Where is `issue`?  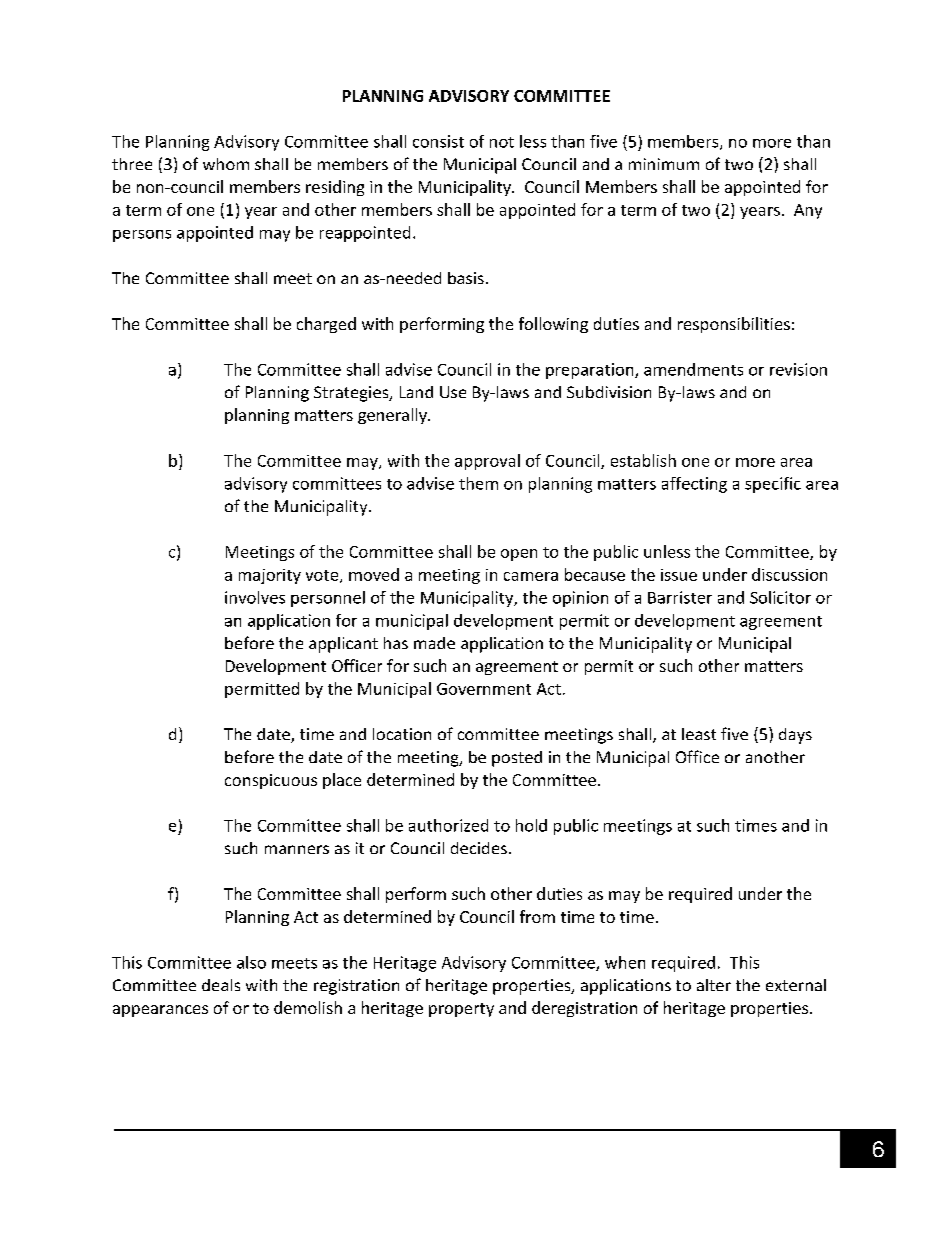
issue is located at coordinates (679, 575).
